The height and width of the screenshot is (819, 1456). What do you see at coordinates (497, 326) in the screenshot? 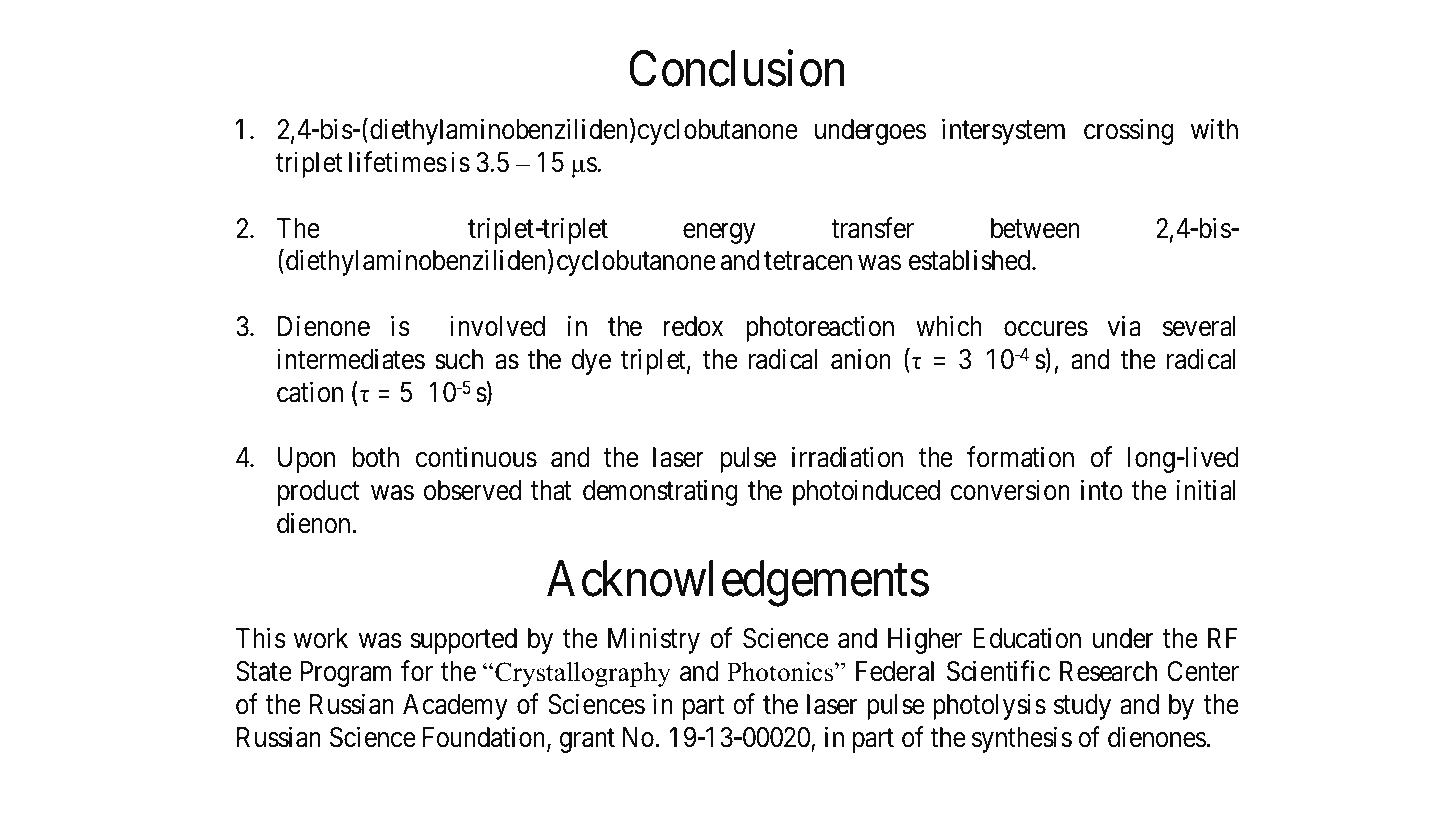
I see `involved` at bounding box center [497, 326].
